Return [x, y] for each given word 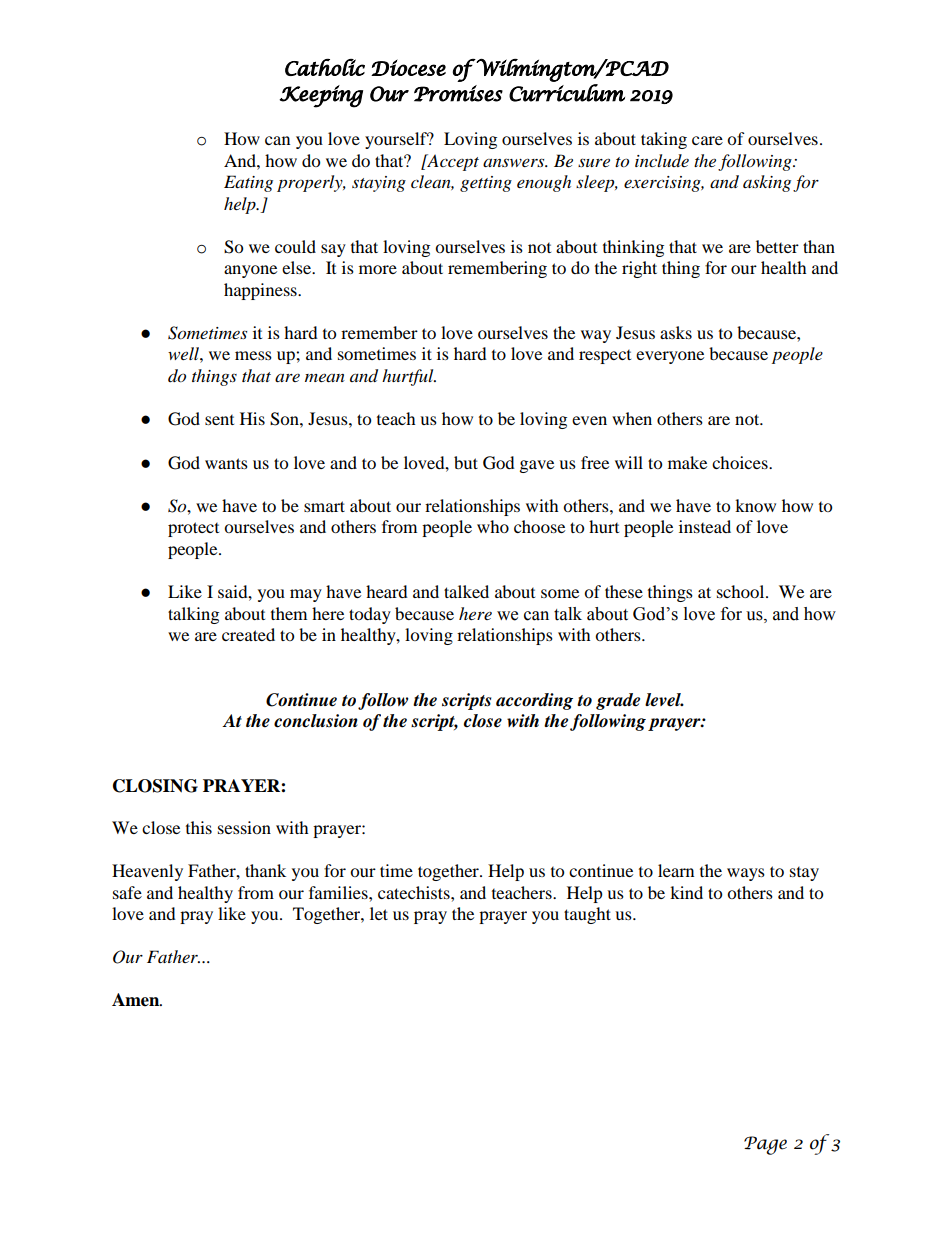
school [742, 591]
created [248, 634]
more [378, 269]
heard [387, 591]
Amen [137, 1000]
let [379, 913]
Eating [248, 183]
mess [253, 355]
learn [676, 870]
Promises [458, 93]
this [199, 827]
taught [587, 915]
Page [765, 1145]
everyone [670, 357]
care [707, 140]
